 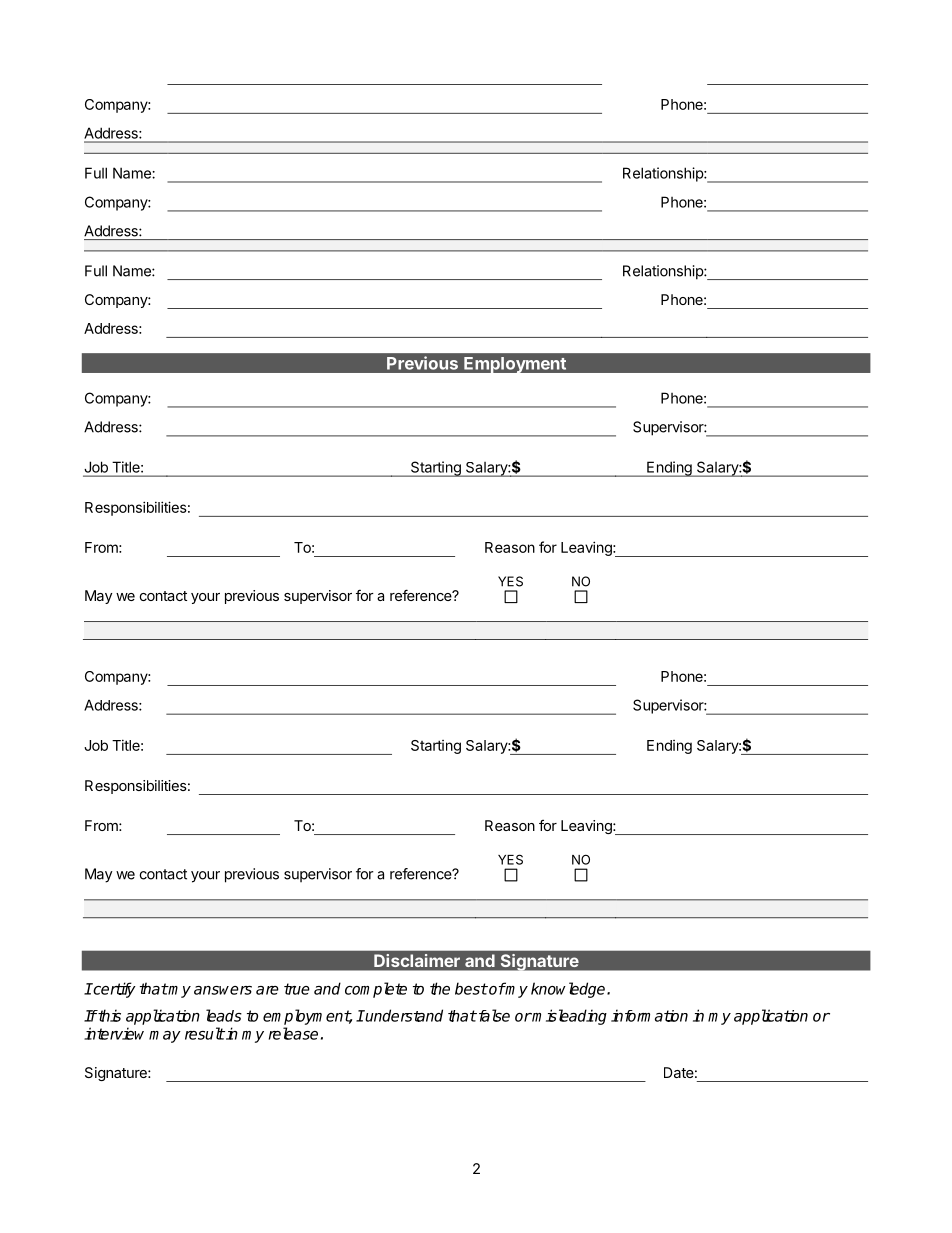 What do you see at coordinates (569, 990) in the screenshot?
I see `knowledge` at bounding box center [569, 990].
